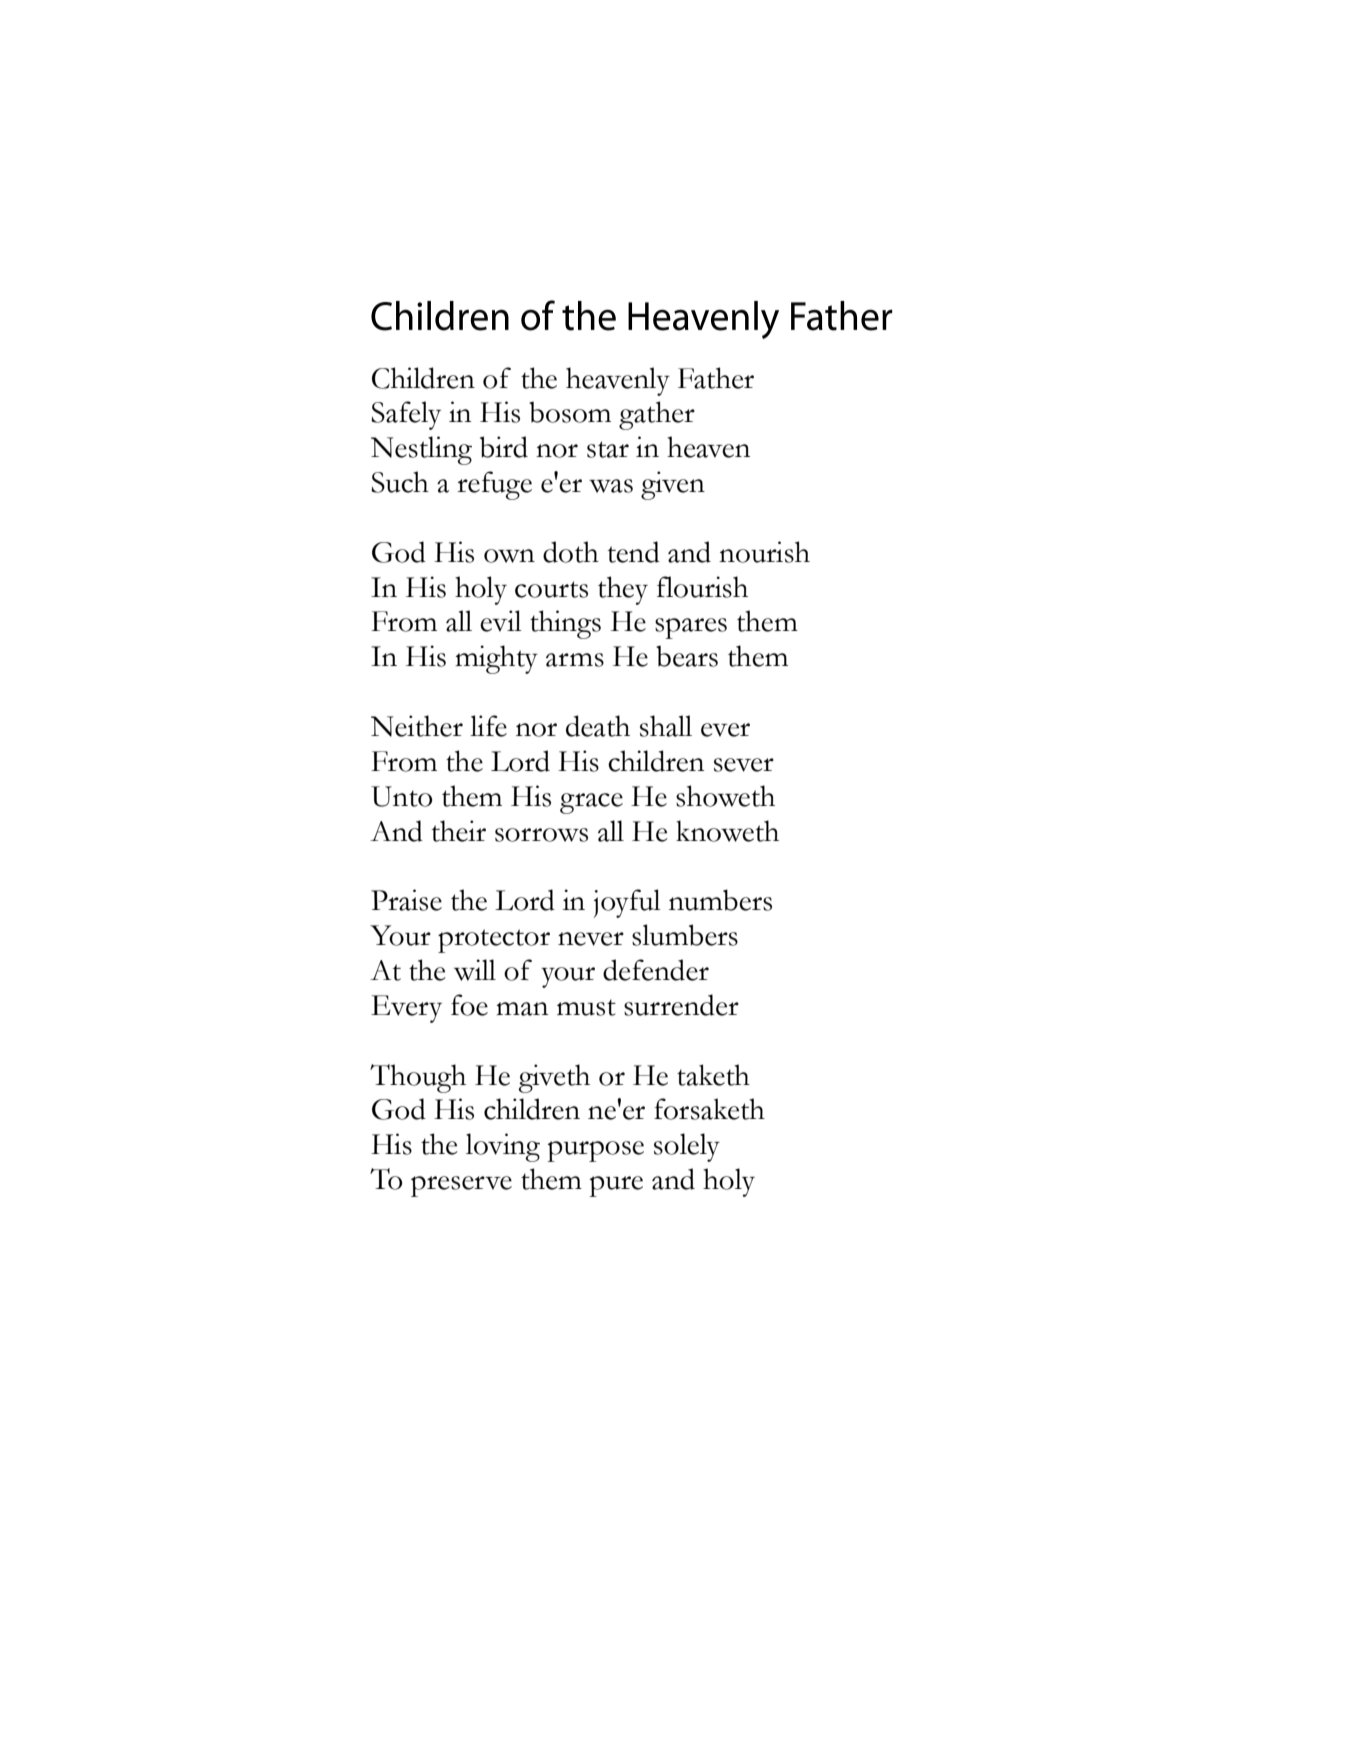  What do you see at coordinates (461, 1186) in the screenshot?
I see `preserve` at bounding box center [461, 1186].
